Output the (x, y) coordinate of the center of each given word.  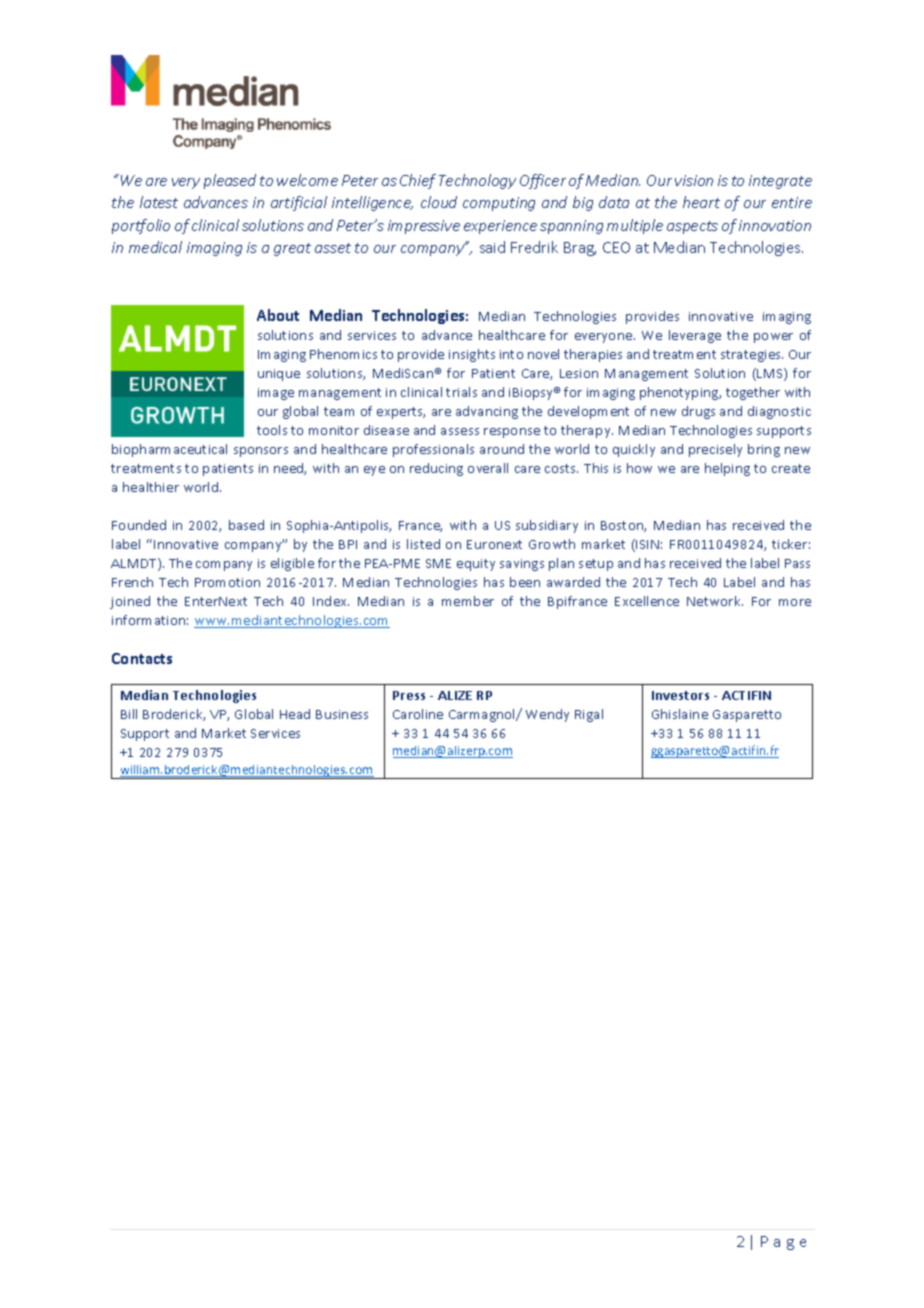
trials (461, 392)
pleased (230, 181)
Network (715, 601)
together (753, 393)
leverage (695, 336)
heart (701, 202)
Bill (129, 714)
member (468, 601)
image (276, 394)
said (492, 247)
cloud (439, 202)
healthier (151, 487)
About (278, 315)
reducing (436, 469)
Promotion (227, 582)
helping (727, 469)
